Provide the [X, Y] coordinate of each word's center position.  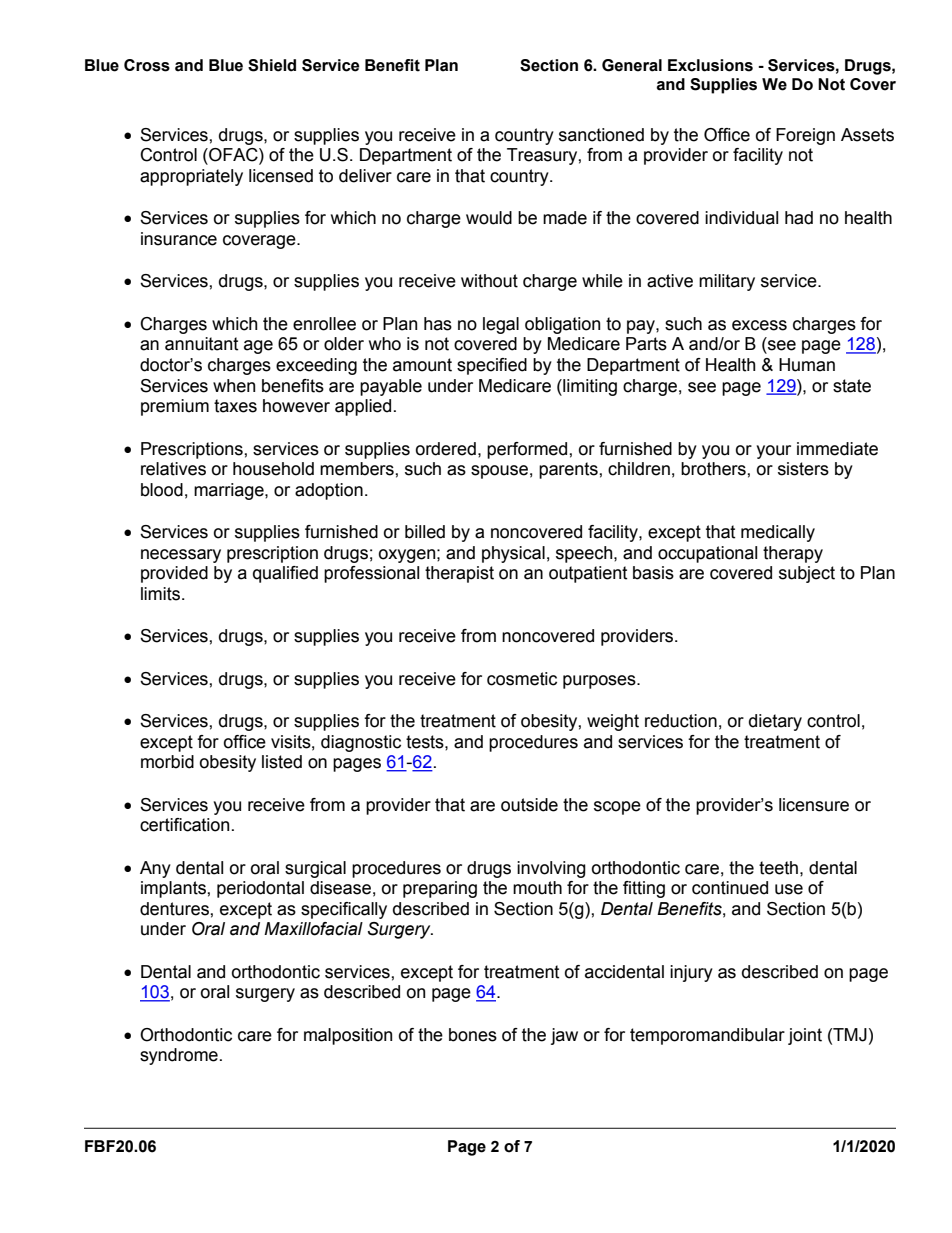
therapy [793, 554]
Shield [272, 65]
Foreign [805, 136]
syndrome [179, 1056]
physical [513, 554]
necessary [181, 556]
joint [805, 1036]
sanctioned [601, 135]
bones [473, 1035]
